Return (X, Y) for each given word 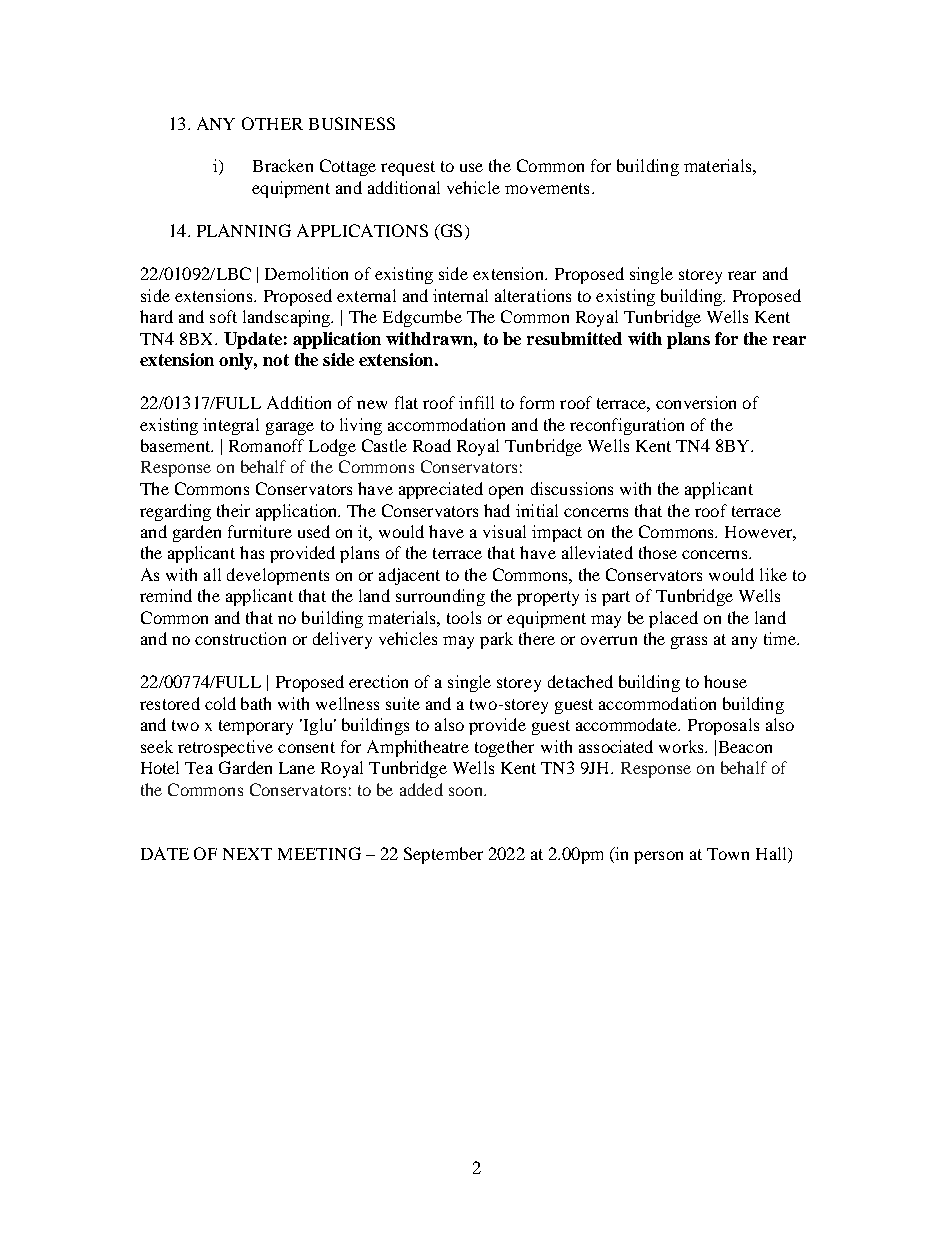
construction (240, 638)
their (233, 510)
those (658, 552)
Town (728, 854)
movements (547, 188)
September (443, 855)
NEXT (247, 854)
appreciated (441, 490)
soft (223, 316)
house (725, 681)
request (408, 168)
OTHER (272, 123)
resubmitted (574, 338)
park (496, 640)
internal (460, 295)
